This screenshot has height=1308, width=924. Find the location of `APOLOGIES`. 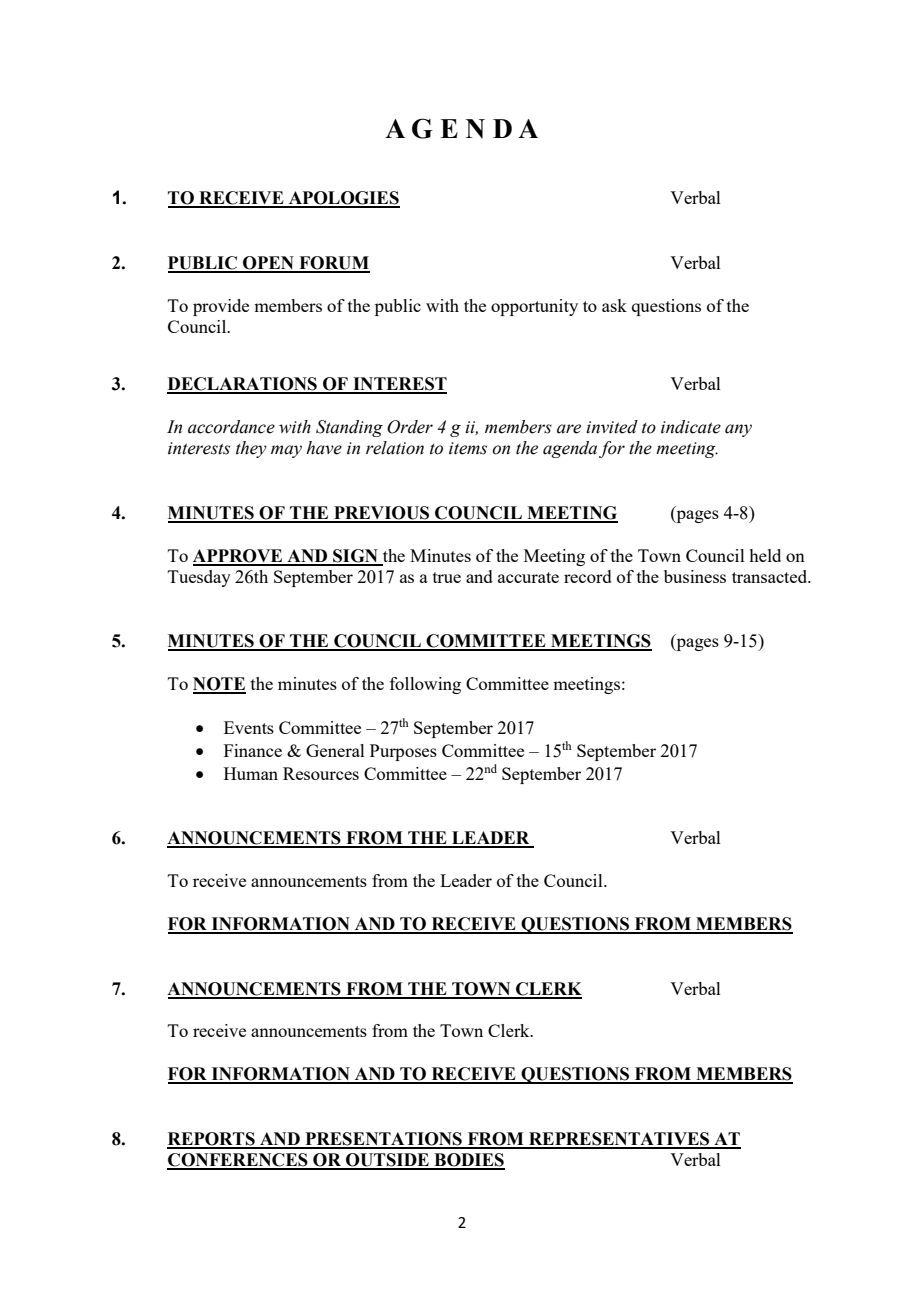

APOLOGIES is located at coordinates (343, 199).
